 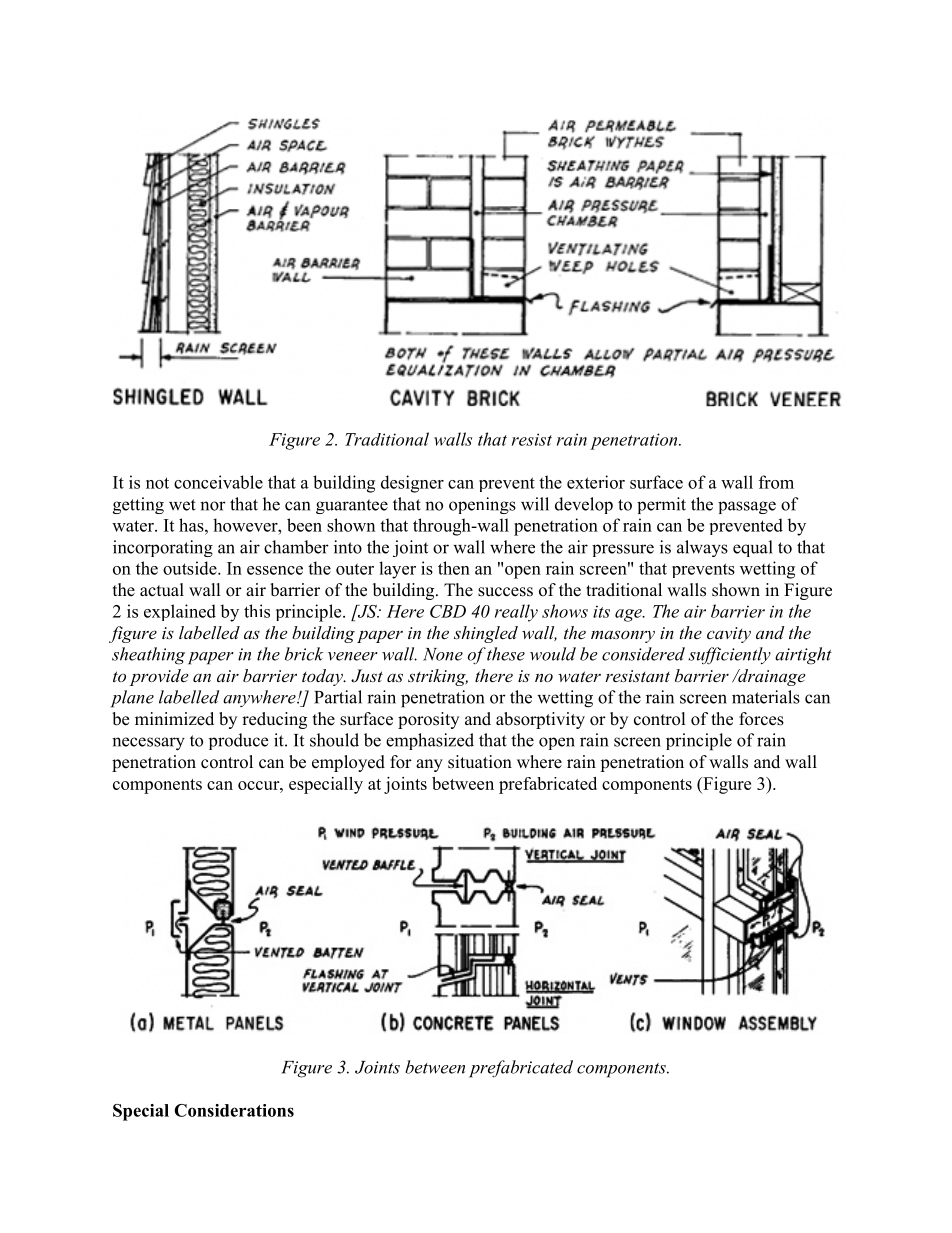 I want to click on materials, so click(x=766, y=697).
